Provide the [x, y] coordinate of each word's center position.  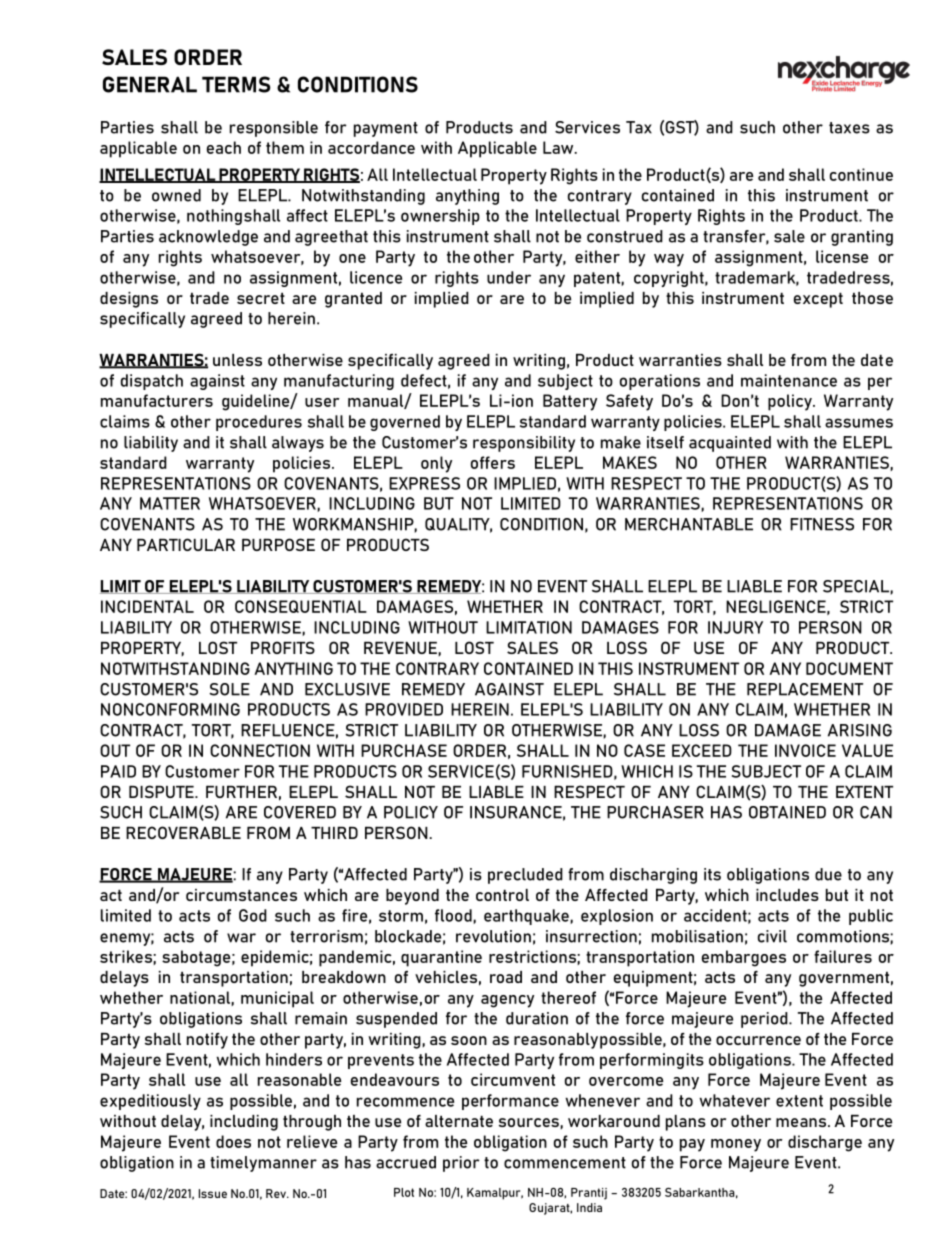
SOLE [229, 689]
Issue [213, 1193]
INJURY [735, 627]
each [224, 147]
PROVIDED [404, 709]
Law [559, 147]
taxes [849, 128]
